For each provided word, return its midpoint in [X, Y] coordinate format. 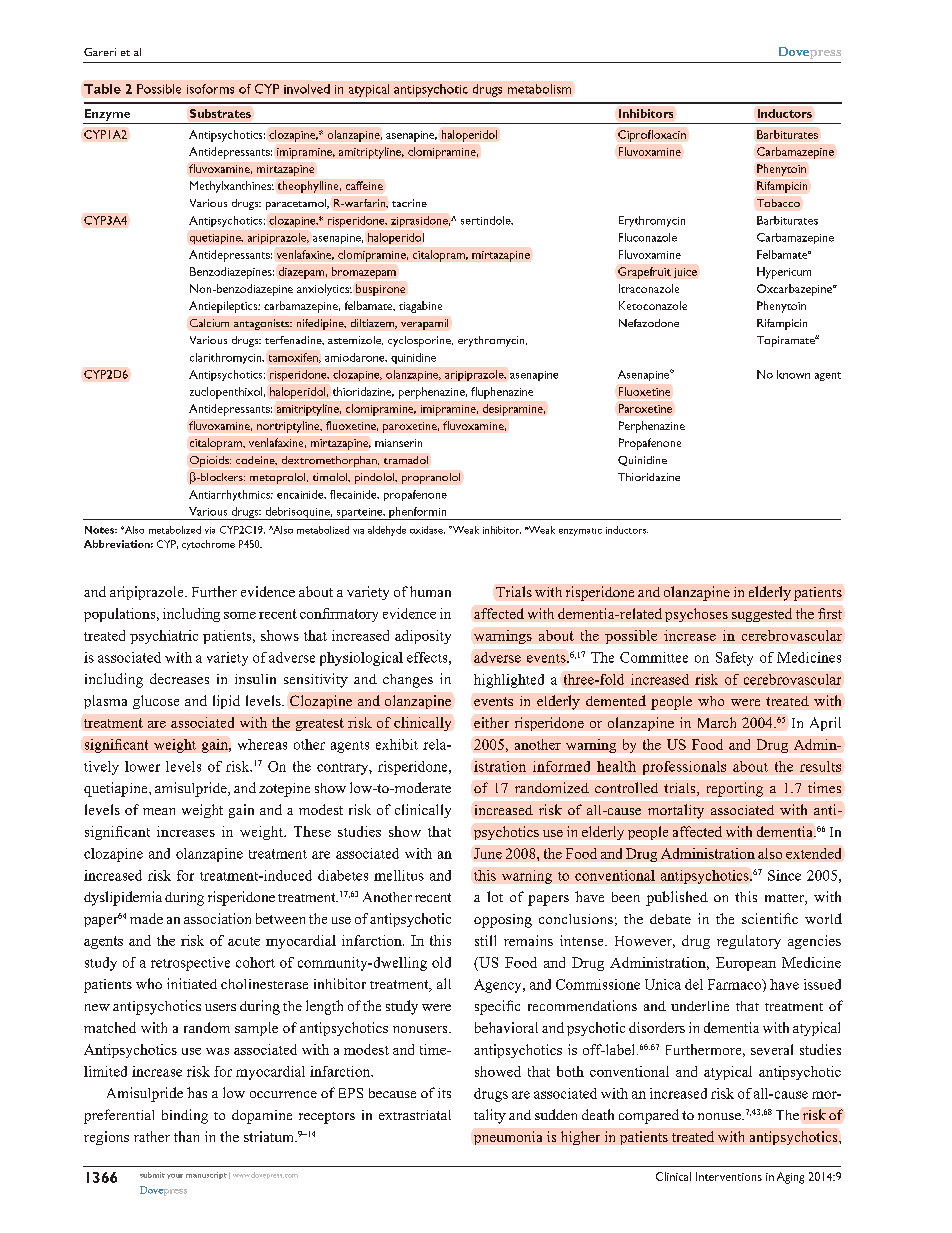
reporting [735, 789]
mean [159, 811]
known [793, 374]
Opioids [210, 461]
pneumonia [508, 1138]
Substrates [220, 113]
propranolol [431, 478]
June [488, 853]
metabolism [539, 89]
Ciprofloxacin [652, 136]
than [186, 1136]
